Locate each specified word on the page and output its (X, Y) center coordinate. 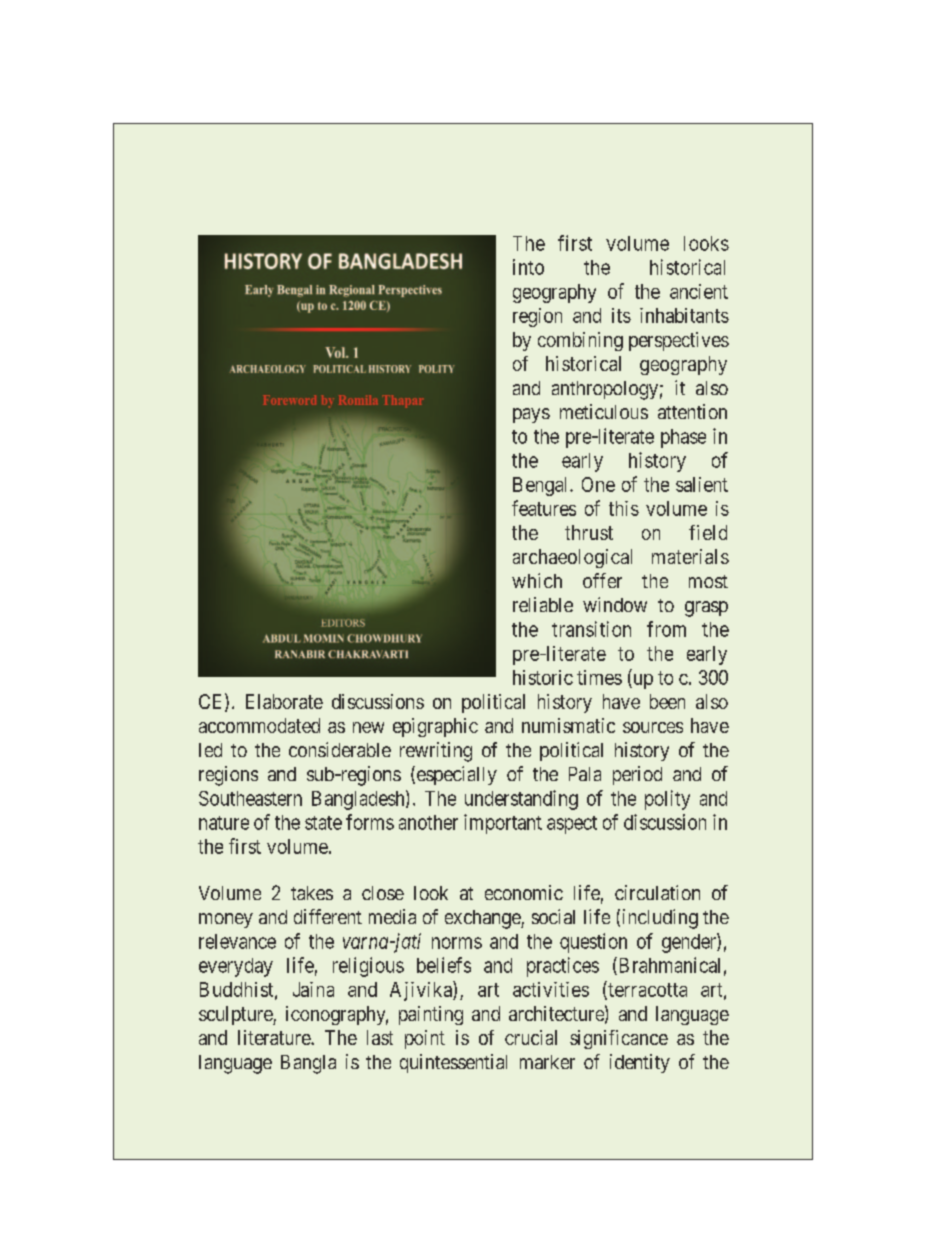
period (637, 775)
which (537, 580)
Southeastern (250, 798)
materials (690, 556)
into (528, 267)
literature (275, 1037)
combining (580, 341)
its (621, 315)
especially (455, 775)
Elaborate (284, 701)
